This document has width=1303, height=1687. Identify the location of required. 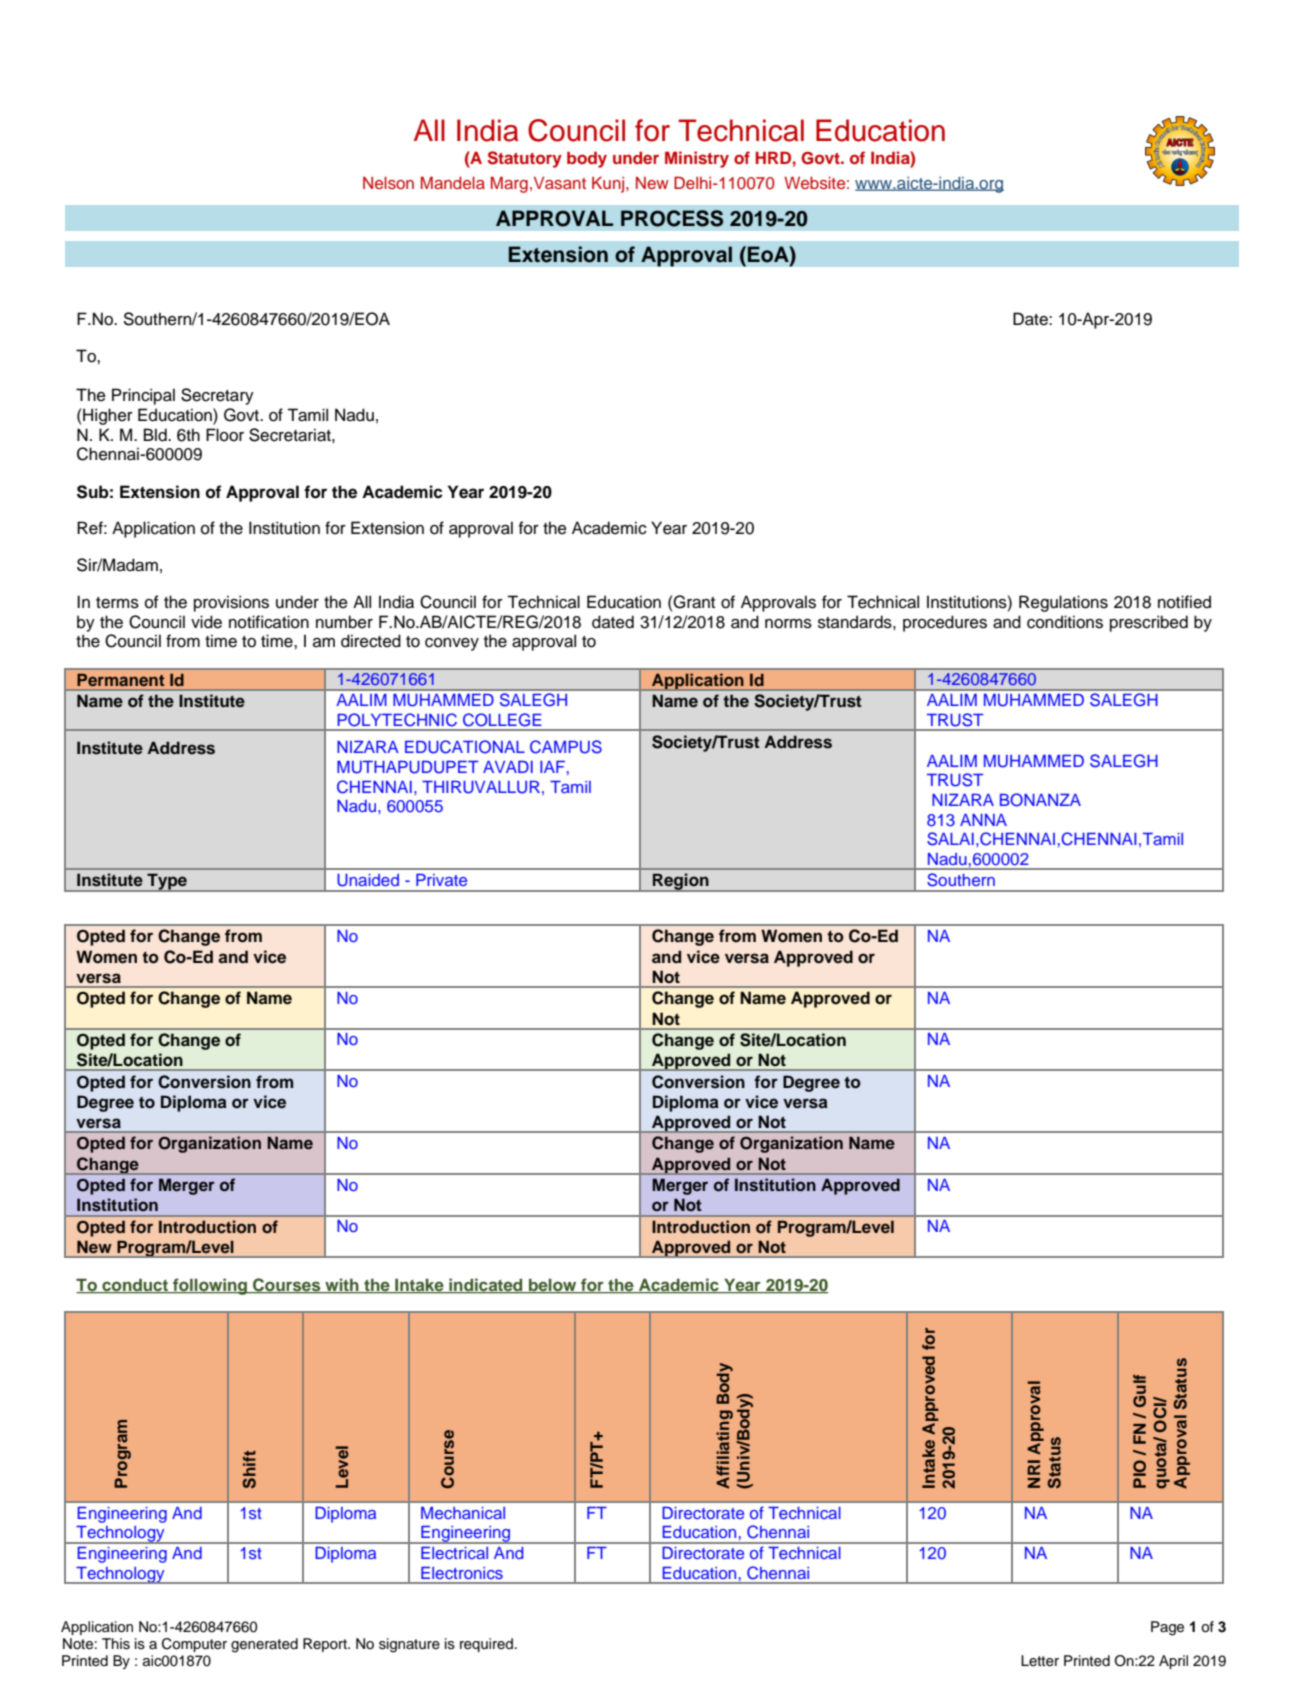
(486, 1645).
